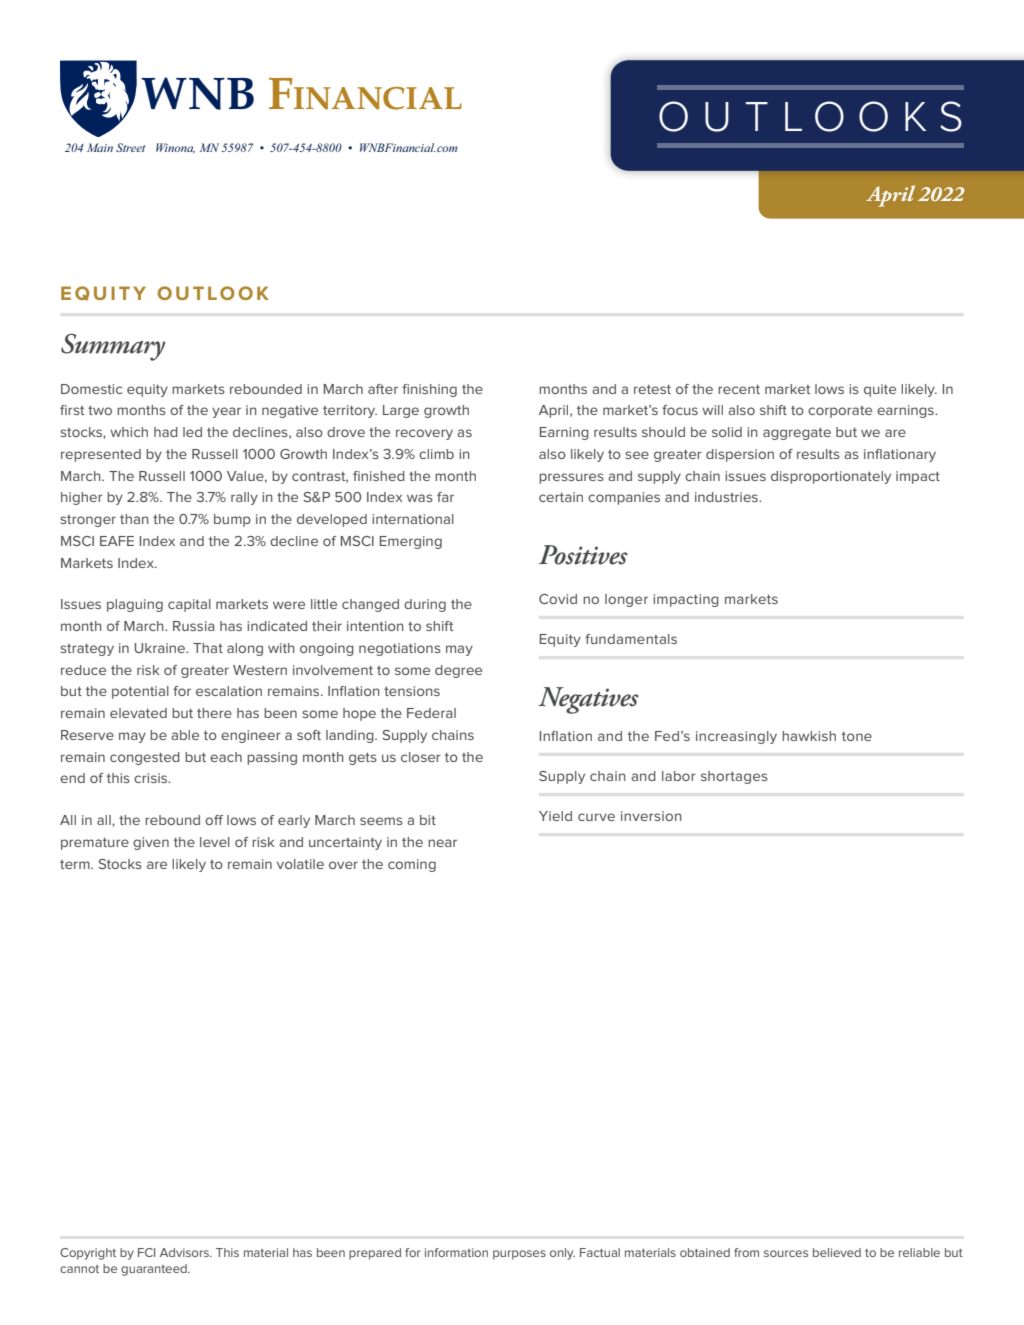  I want to click on Federal, so click(431, 713).
